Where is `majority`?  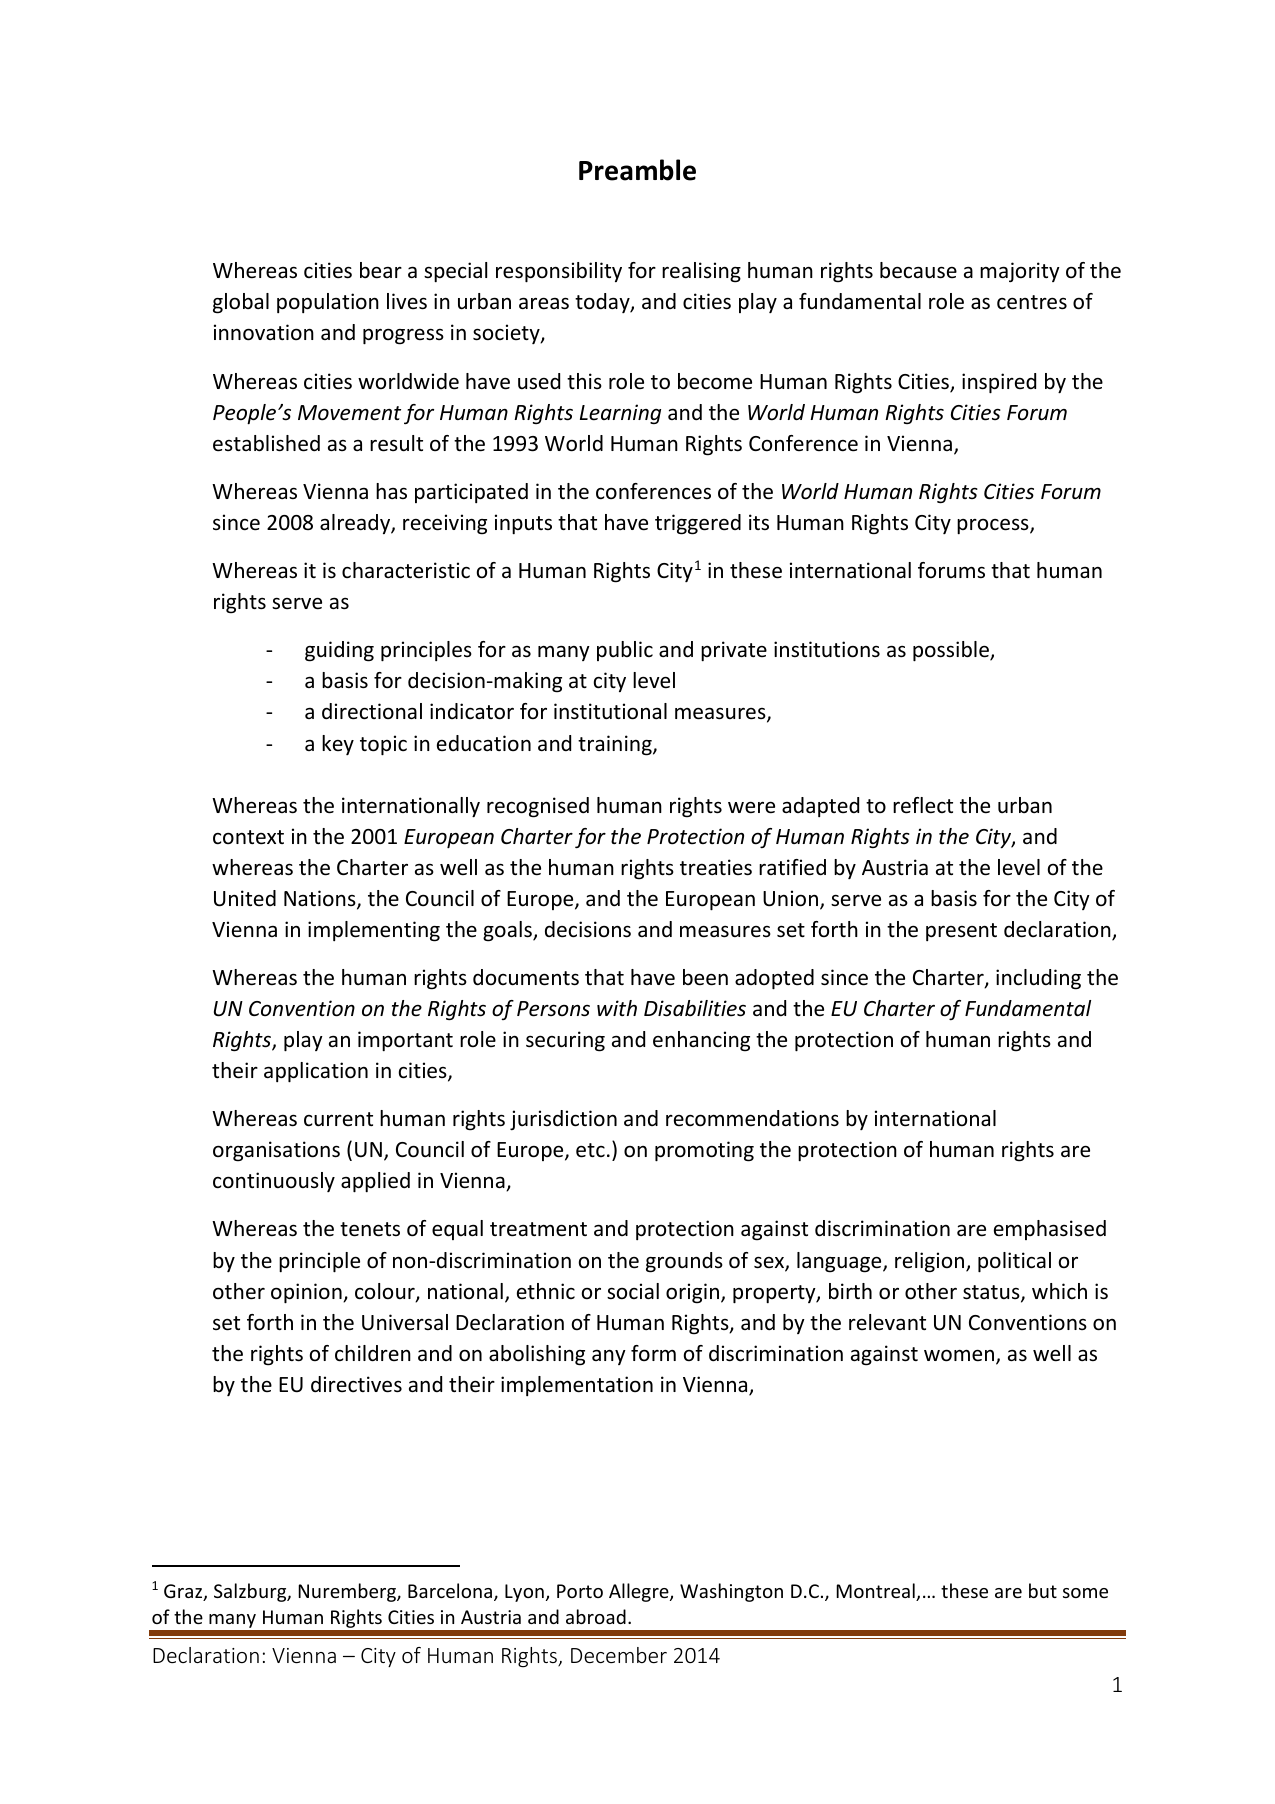
majority is located at coordinates (1020, 272).
